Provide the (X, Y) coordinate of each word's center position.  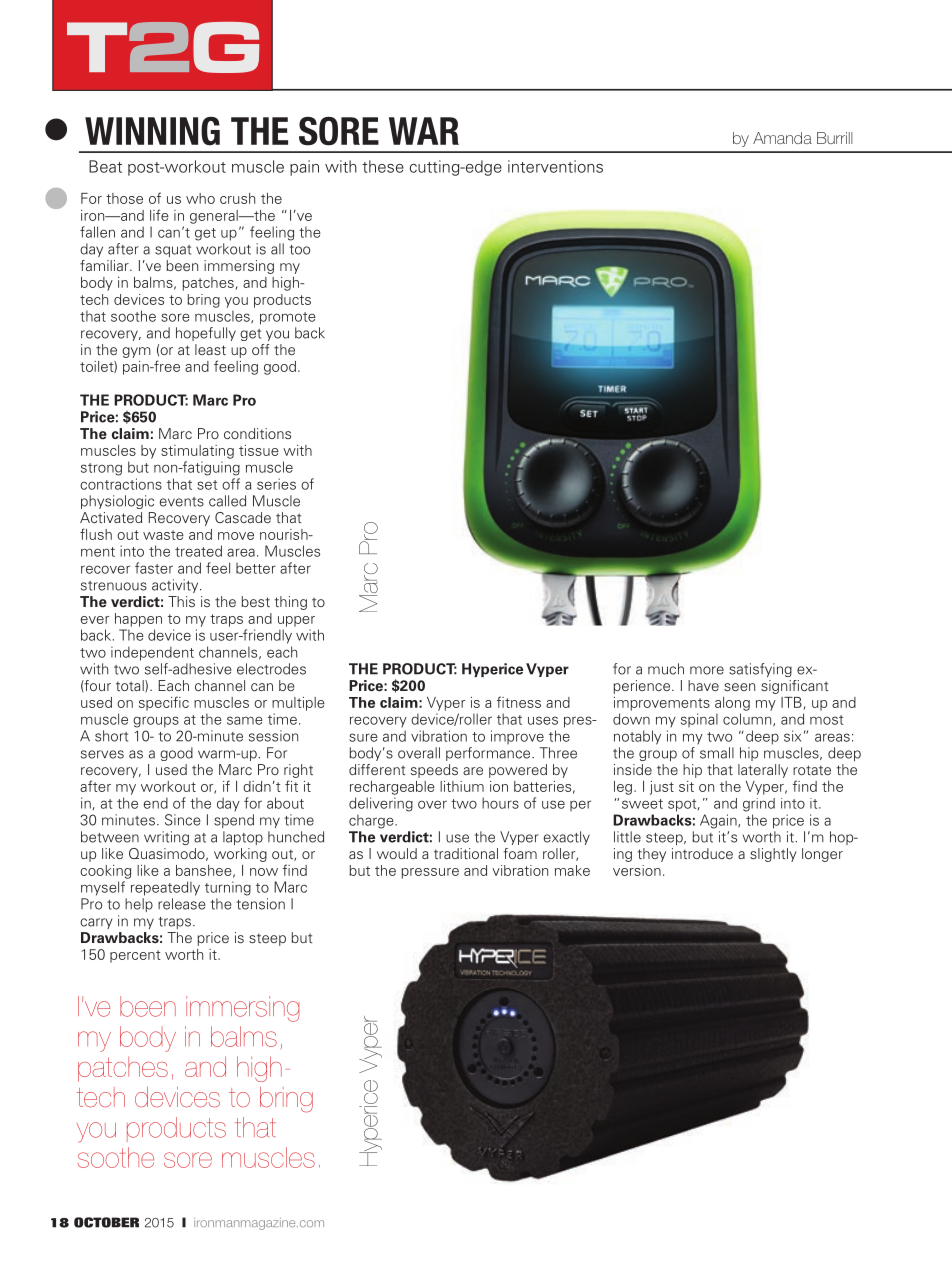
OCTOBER (106, 1222)
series (276, 484)
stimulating (197, 452)
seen (739, 687)
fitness (519, 702)
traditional (466, 853)
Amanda (782, 138)
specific (164, 703)
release (181, 904)
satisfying (760, 670)
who (200, 198)
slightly (773, 855)
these (383, 166)
